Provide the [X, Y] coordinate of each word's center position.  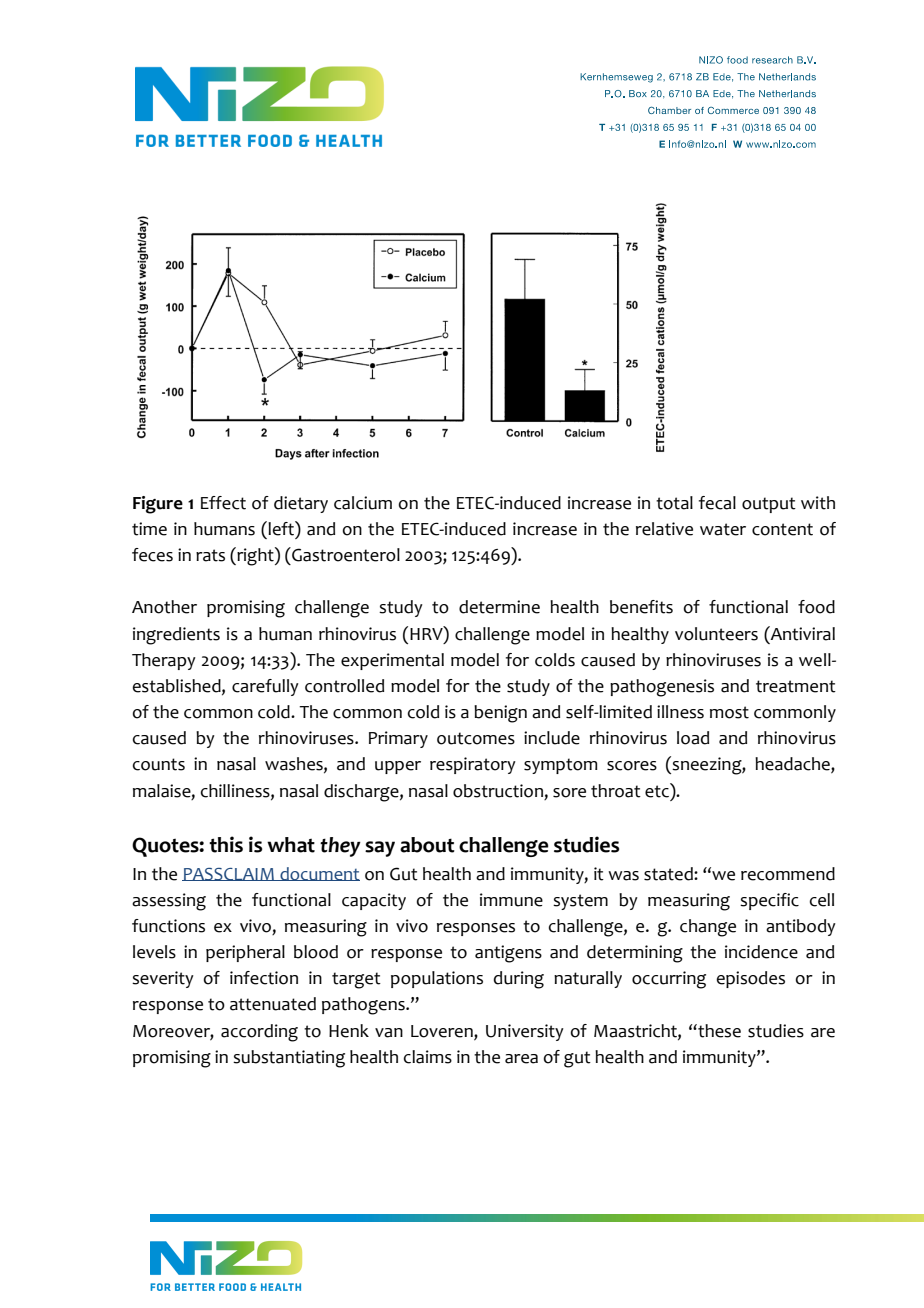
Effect [223, 503]
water [723, 529]
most [729, 712]
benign [500, 714]
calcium [363, 503]
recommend [788, 874]
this [226, 844]
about [427, 845]
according [259, 1033]
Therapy [164, 661]
